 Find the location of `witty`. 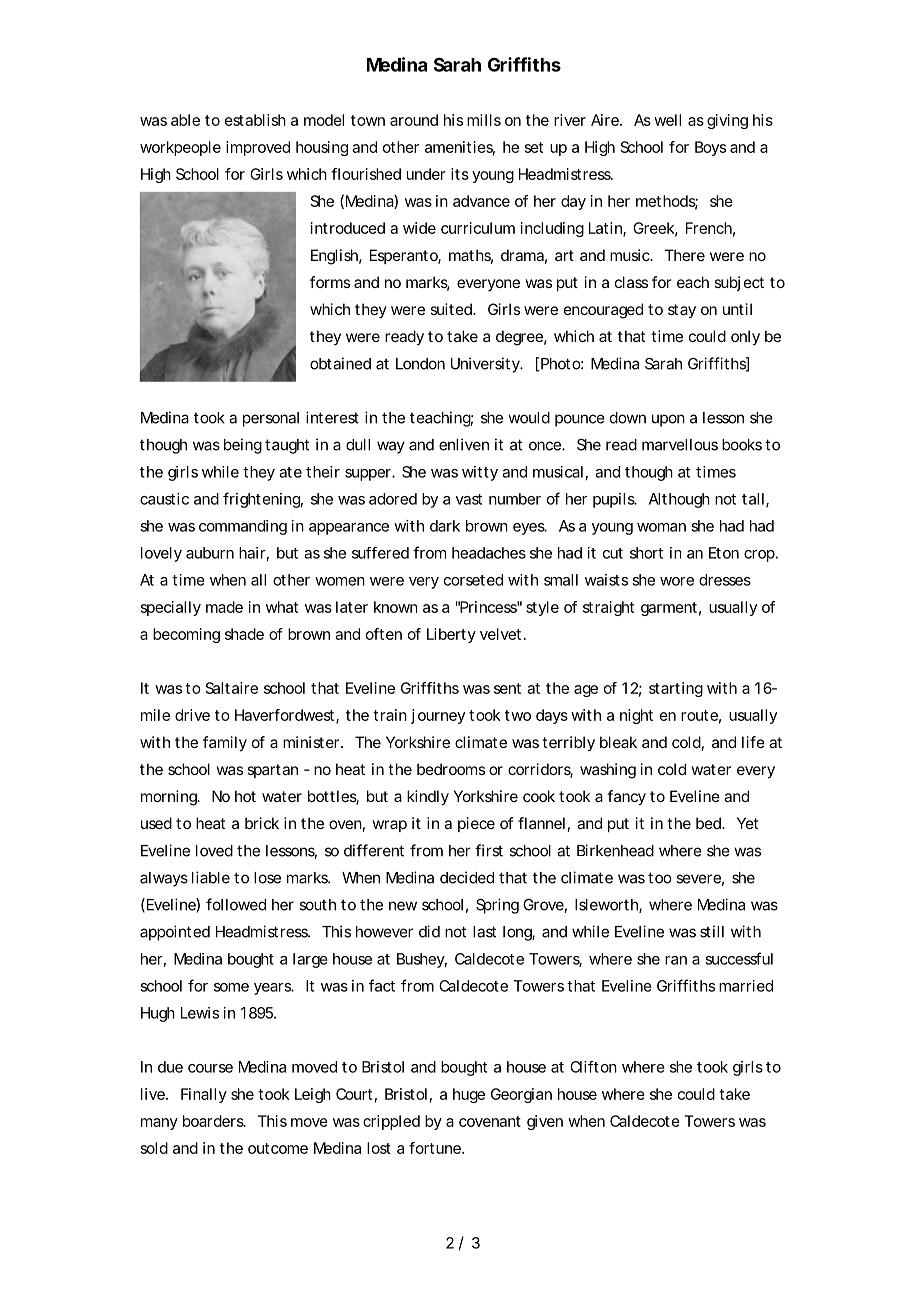

witty is located at coordinates (480, 473).
